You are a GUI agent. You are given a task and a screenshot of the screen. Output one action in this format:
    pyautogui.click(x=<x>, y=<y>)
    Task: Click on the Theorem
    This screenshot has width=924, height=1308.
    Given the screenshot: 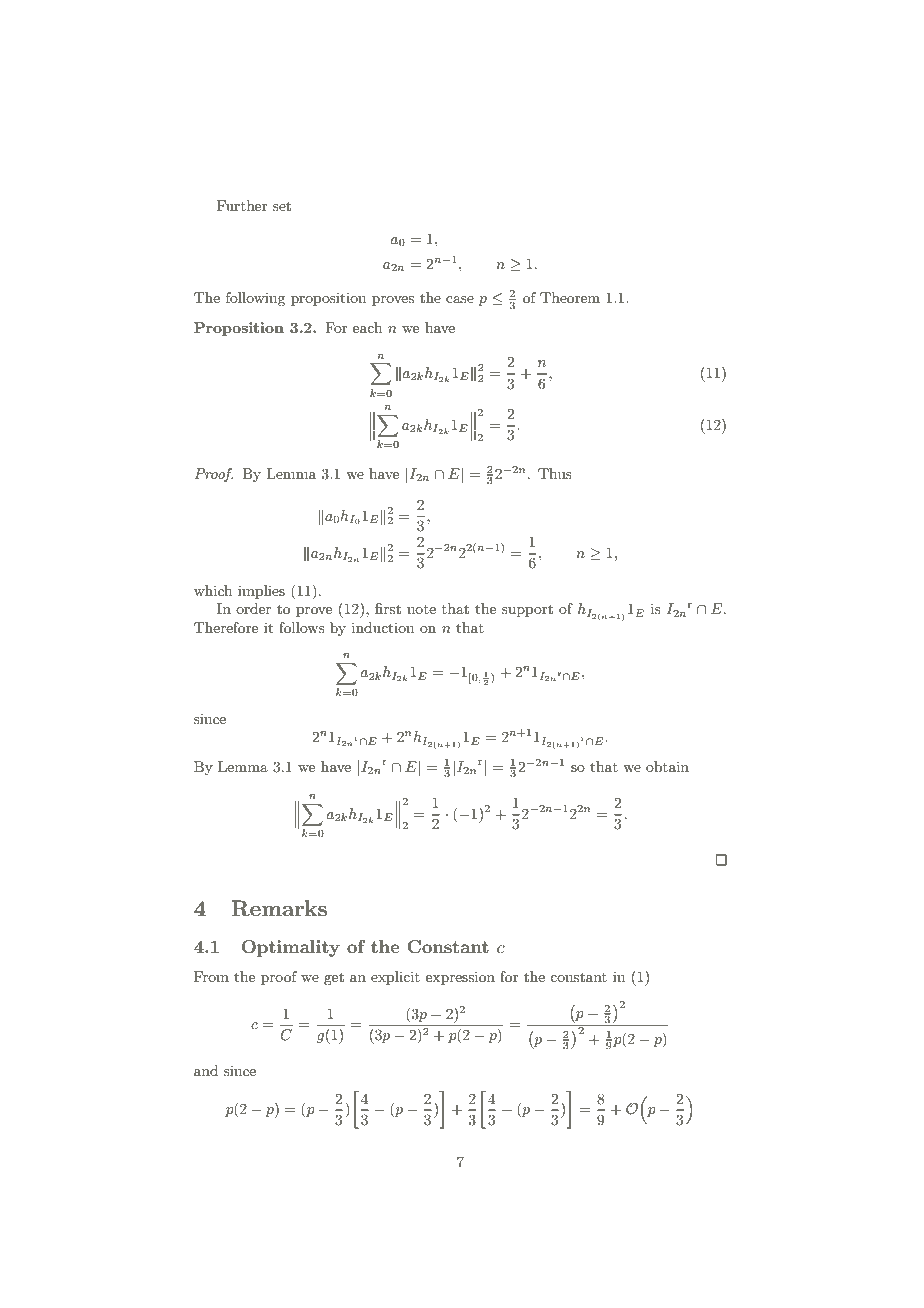 What is the action you would take?
    pyautogui.click(x=570, y=297)
